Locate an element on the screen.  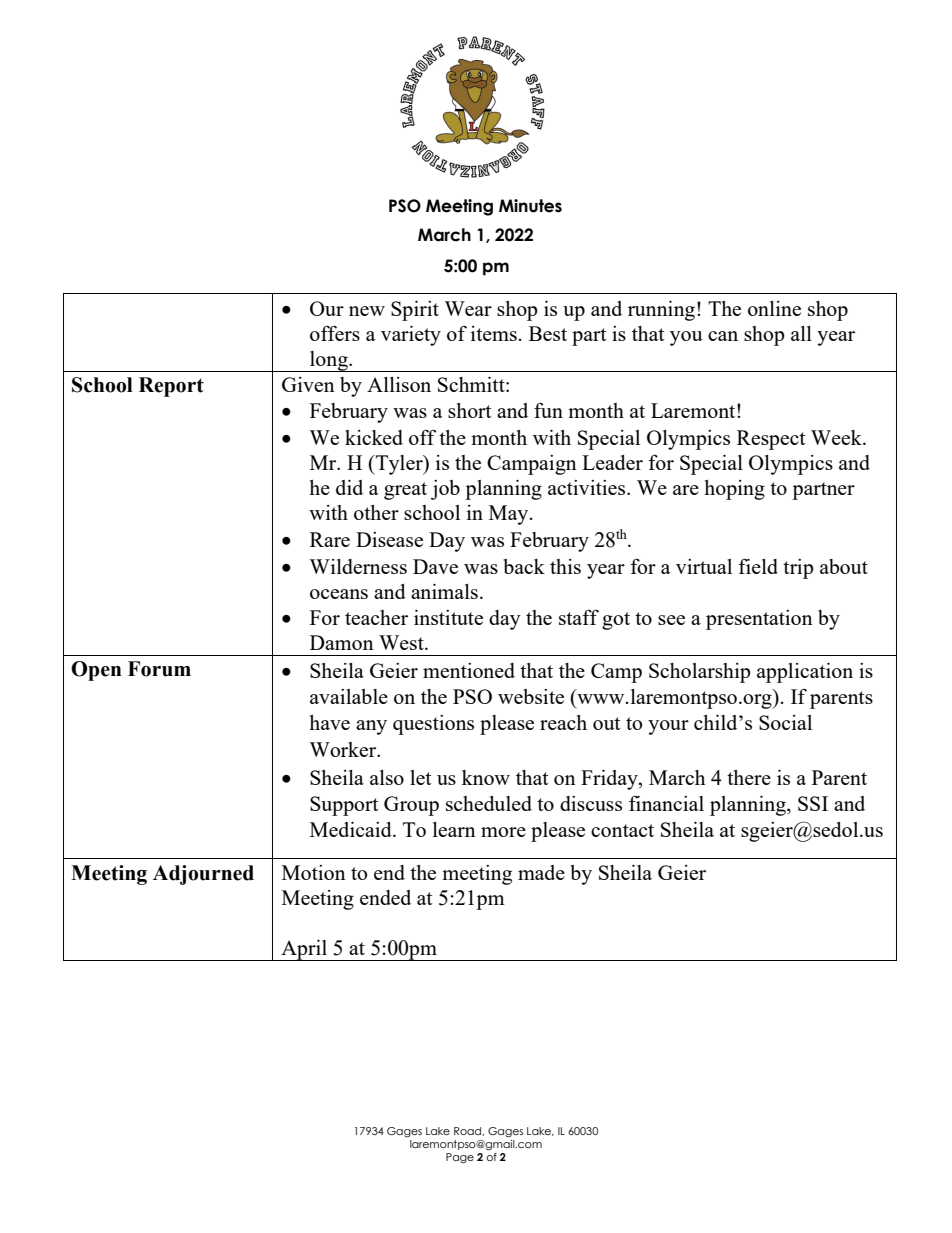
Minutes is located at coordinates (530, 206).
